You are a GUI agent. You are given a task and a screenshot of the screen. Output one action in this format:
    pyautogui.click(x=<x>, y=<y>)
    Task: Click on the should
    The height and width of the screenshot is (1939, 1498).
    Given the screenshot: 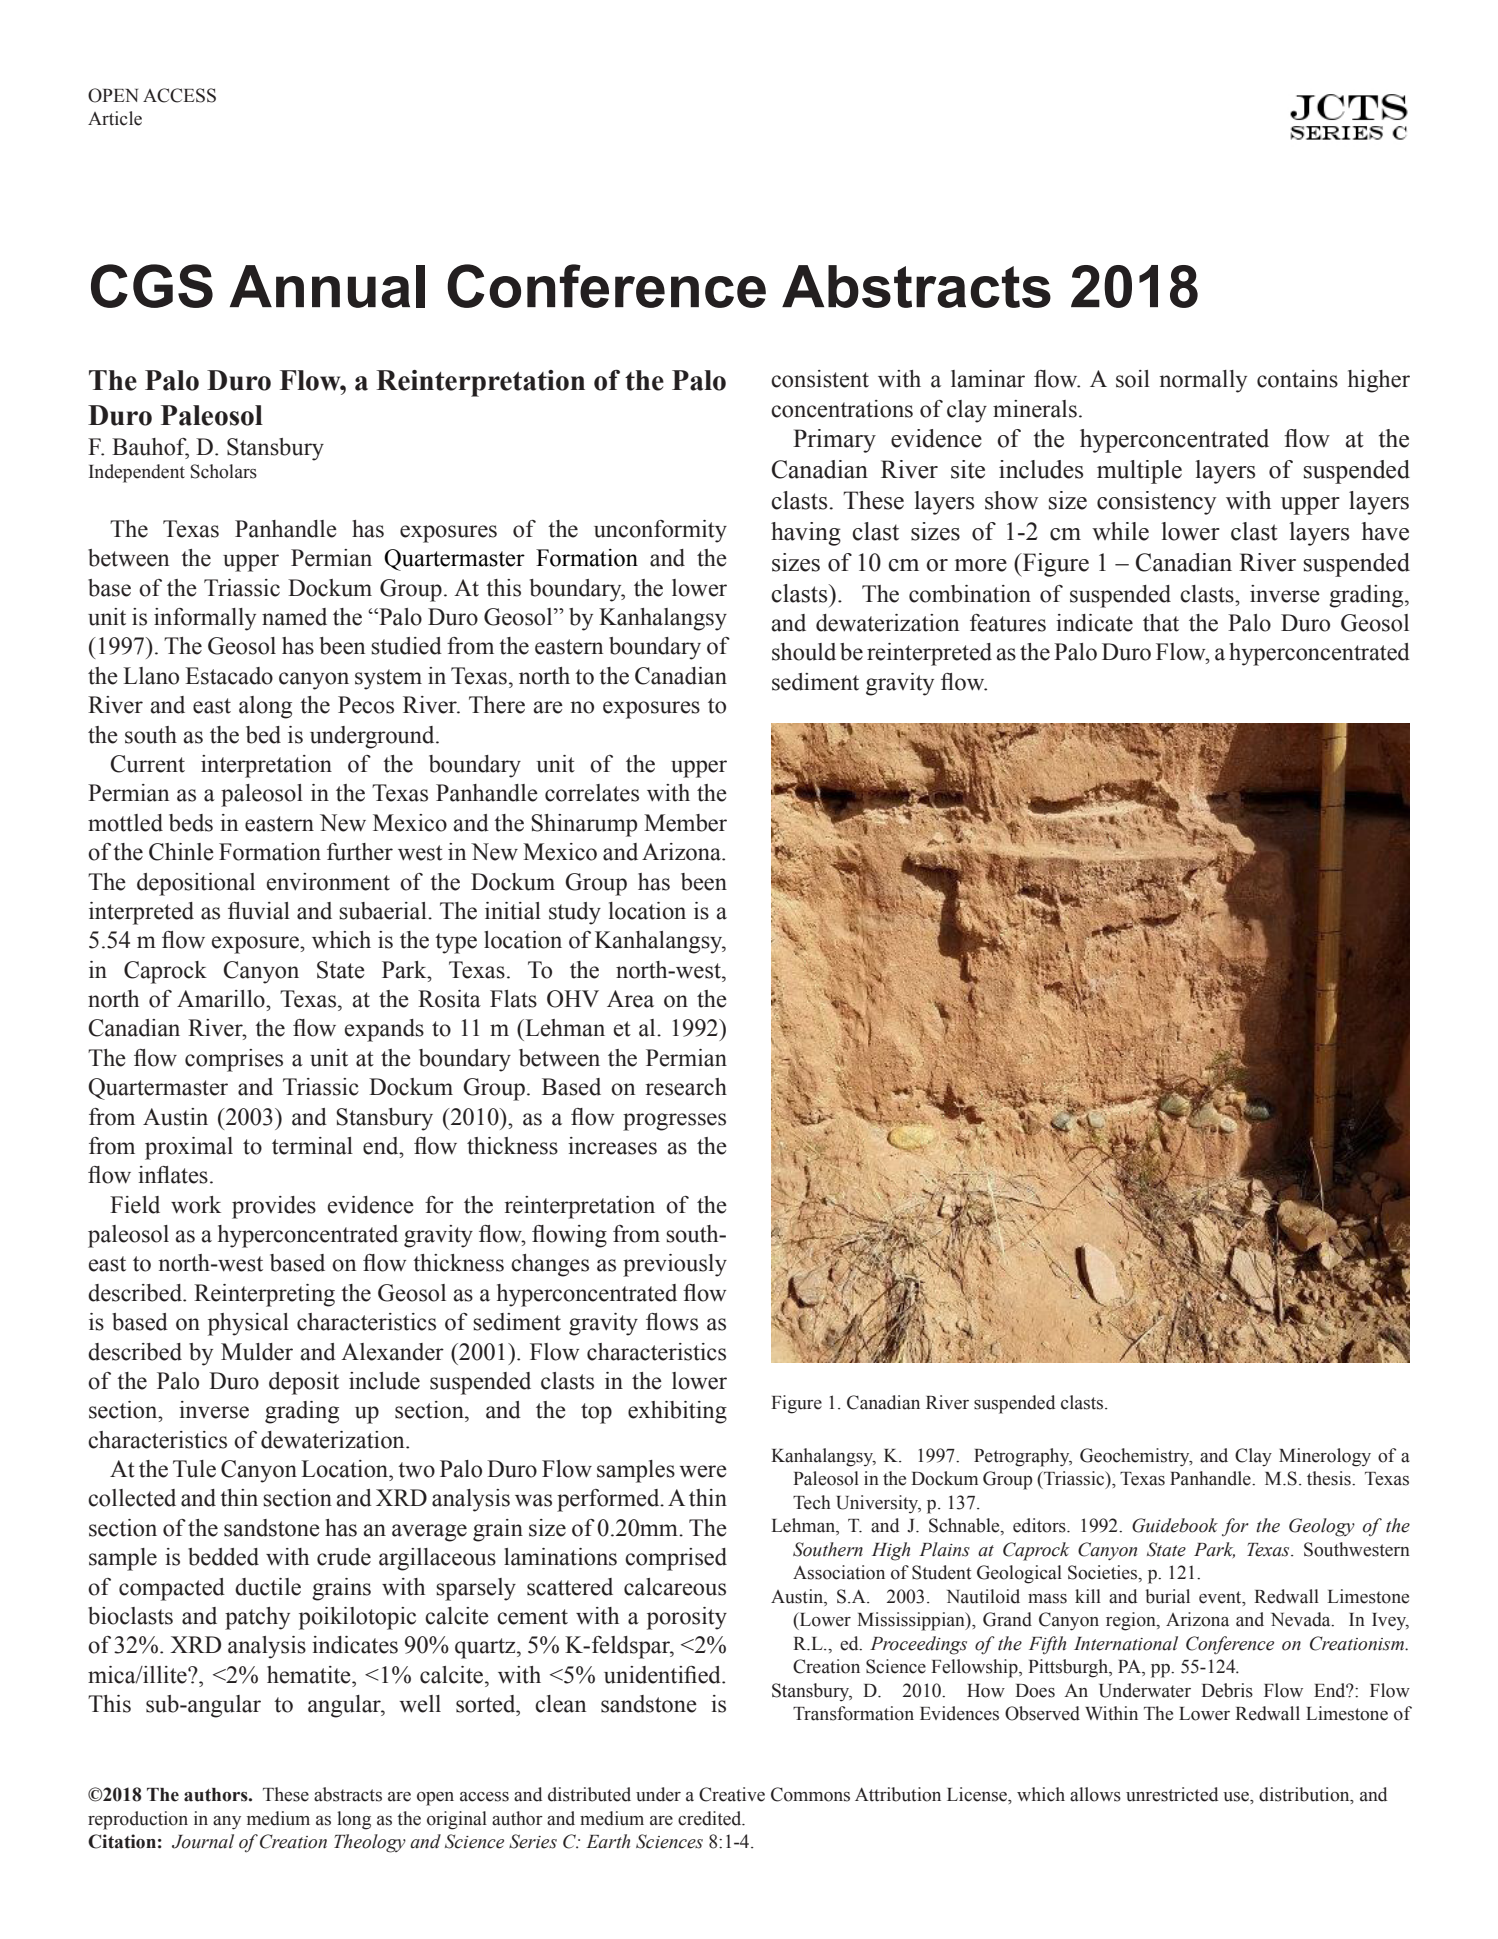 What is the action you would take?
    pyautogui.click(x=804, y=652)
